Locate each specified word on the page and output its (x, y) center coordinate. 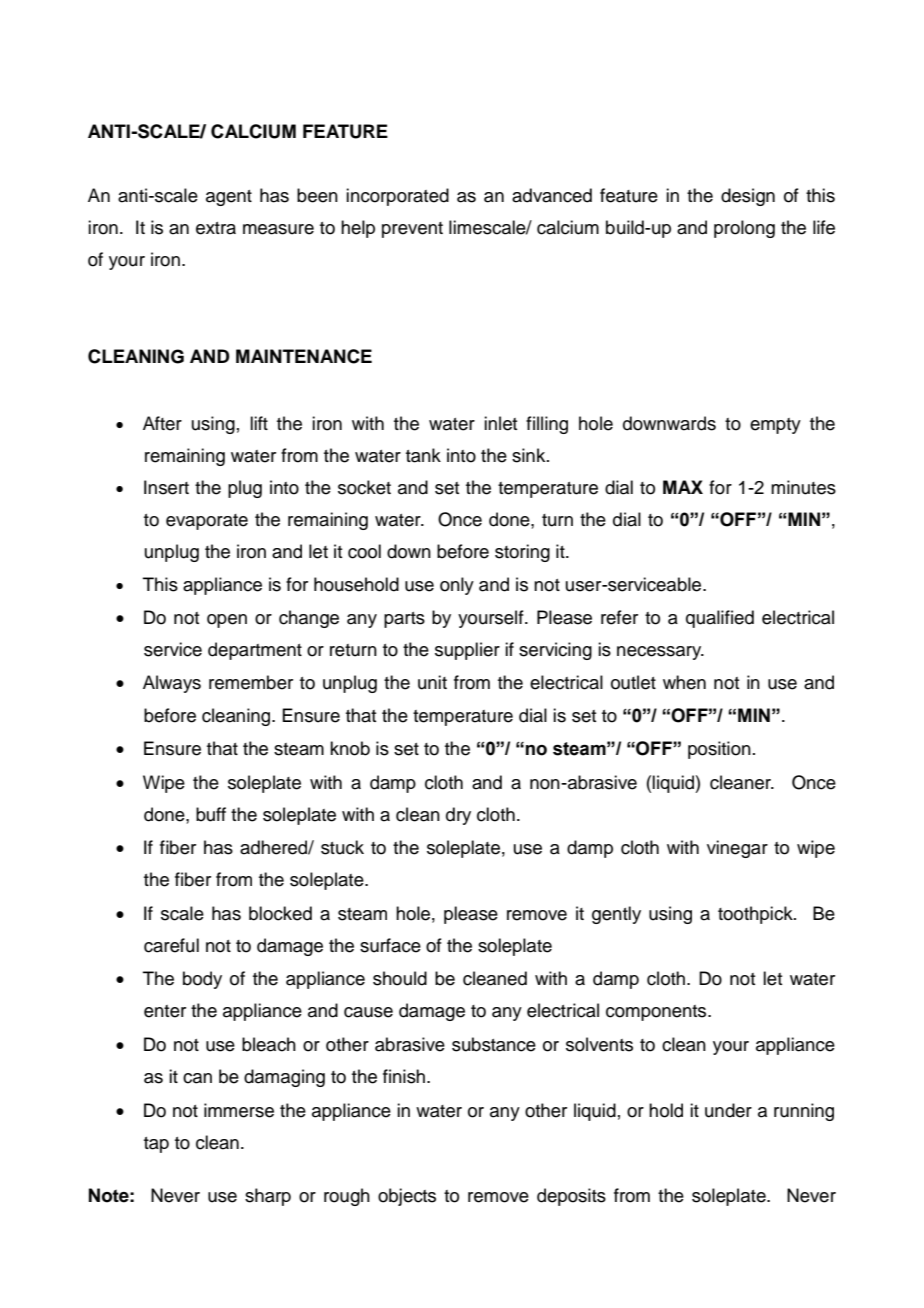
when (684, 682)
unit (432, 682)
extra (216, 228)
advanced (552, 195)
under (728, 1110)
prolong (744, 229)
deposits (571, 1197)
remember (251, 682)
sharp (268, 1197)
